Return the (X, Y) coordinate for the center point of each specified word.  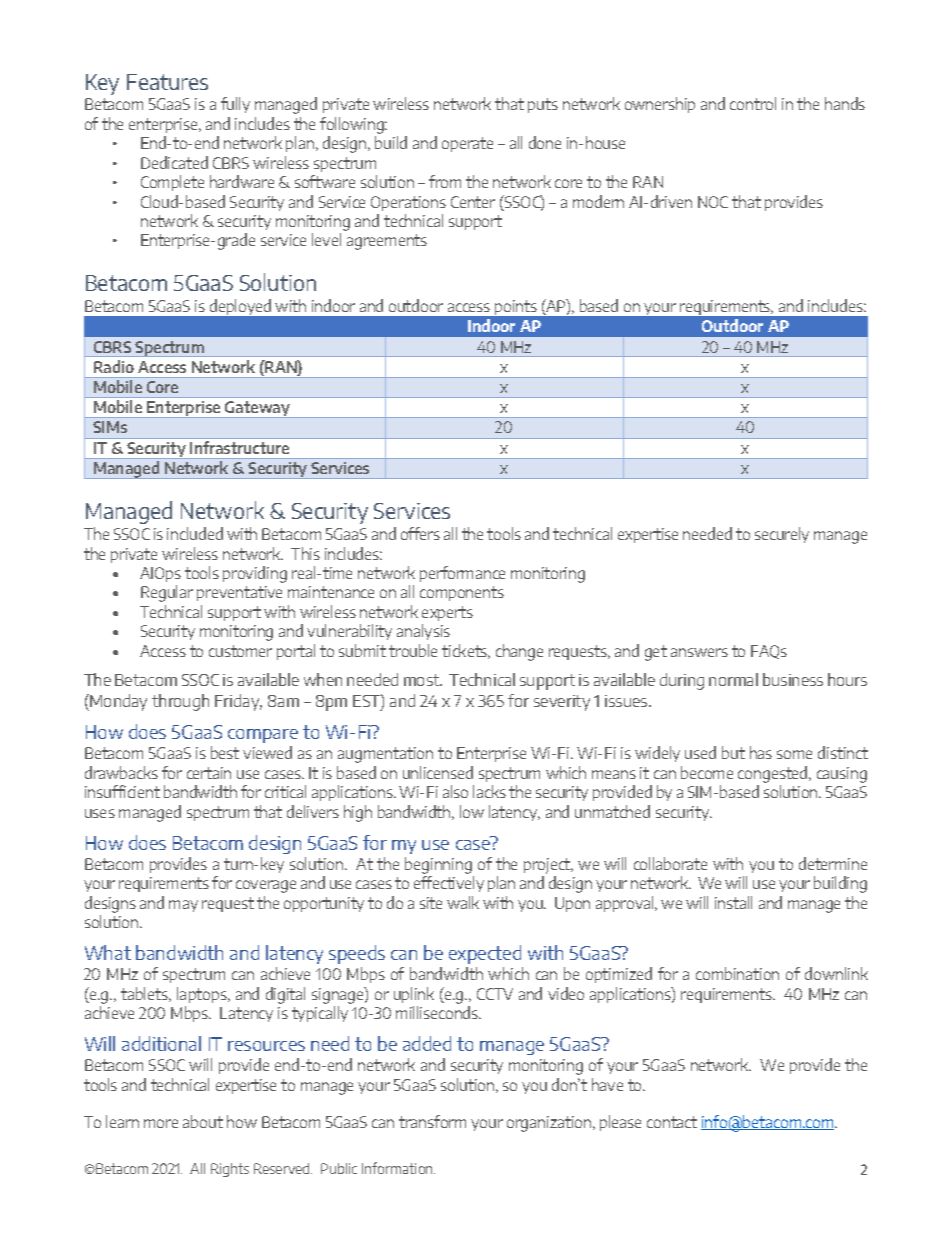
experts (447, 613)
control (753, 103)
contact (672, 1122)
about (203, 1121)
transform (432, 1121)
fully (235, 105)
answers (699, 652)
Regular (167, 593)
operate (467, 144)
